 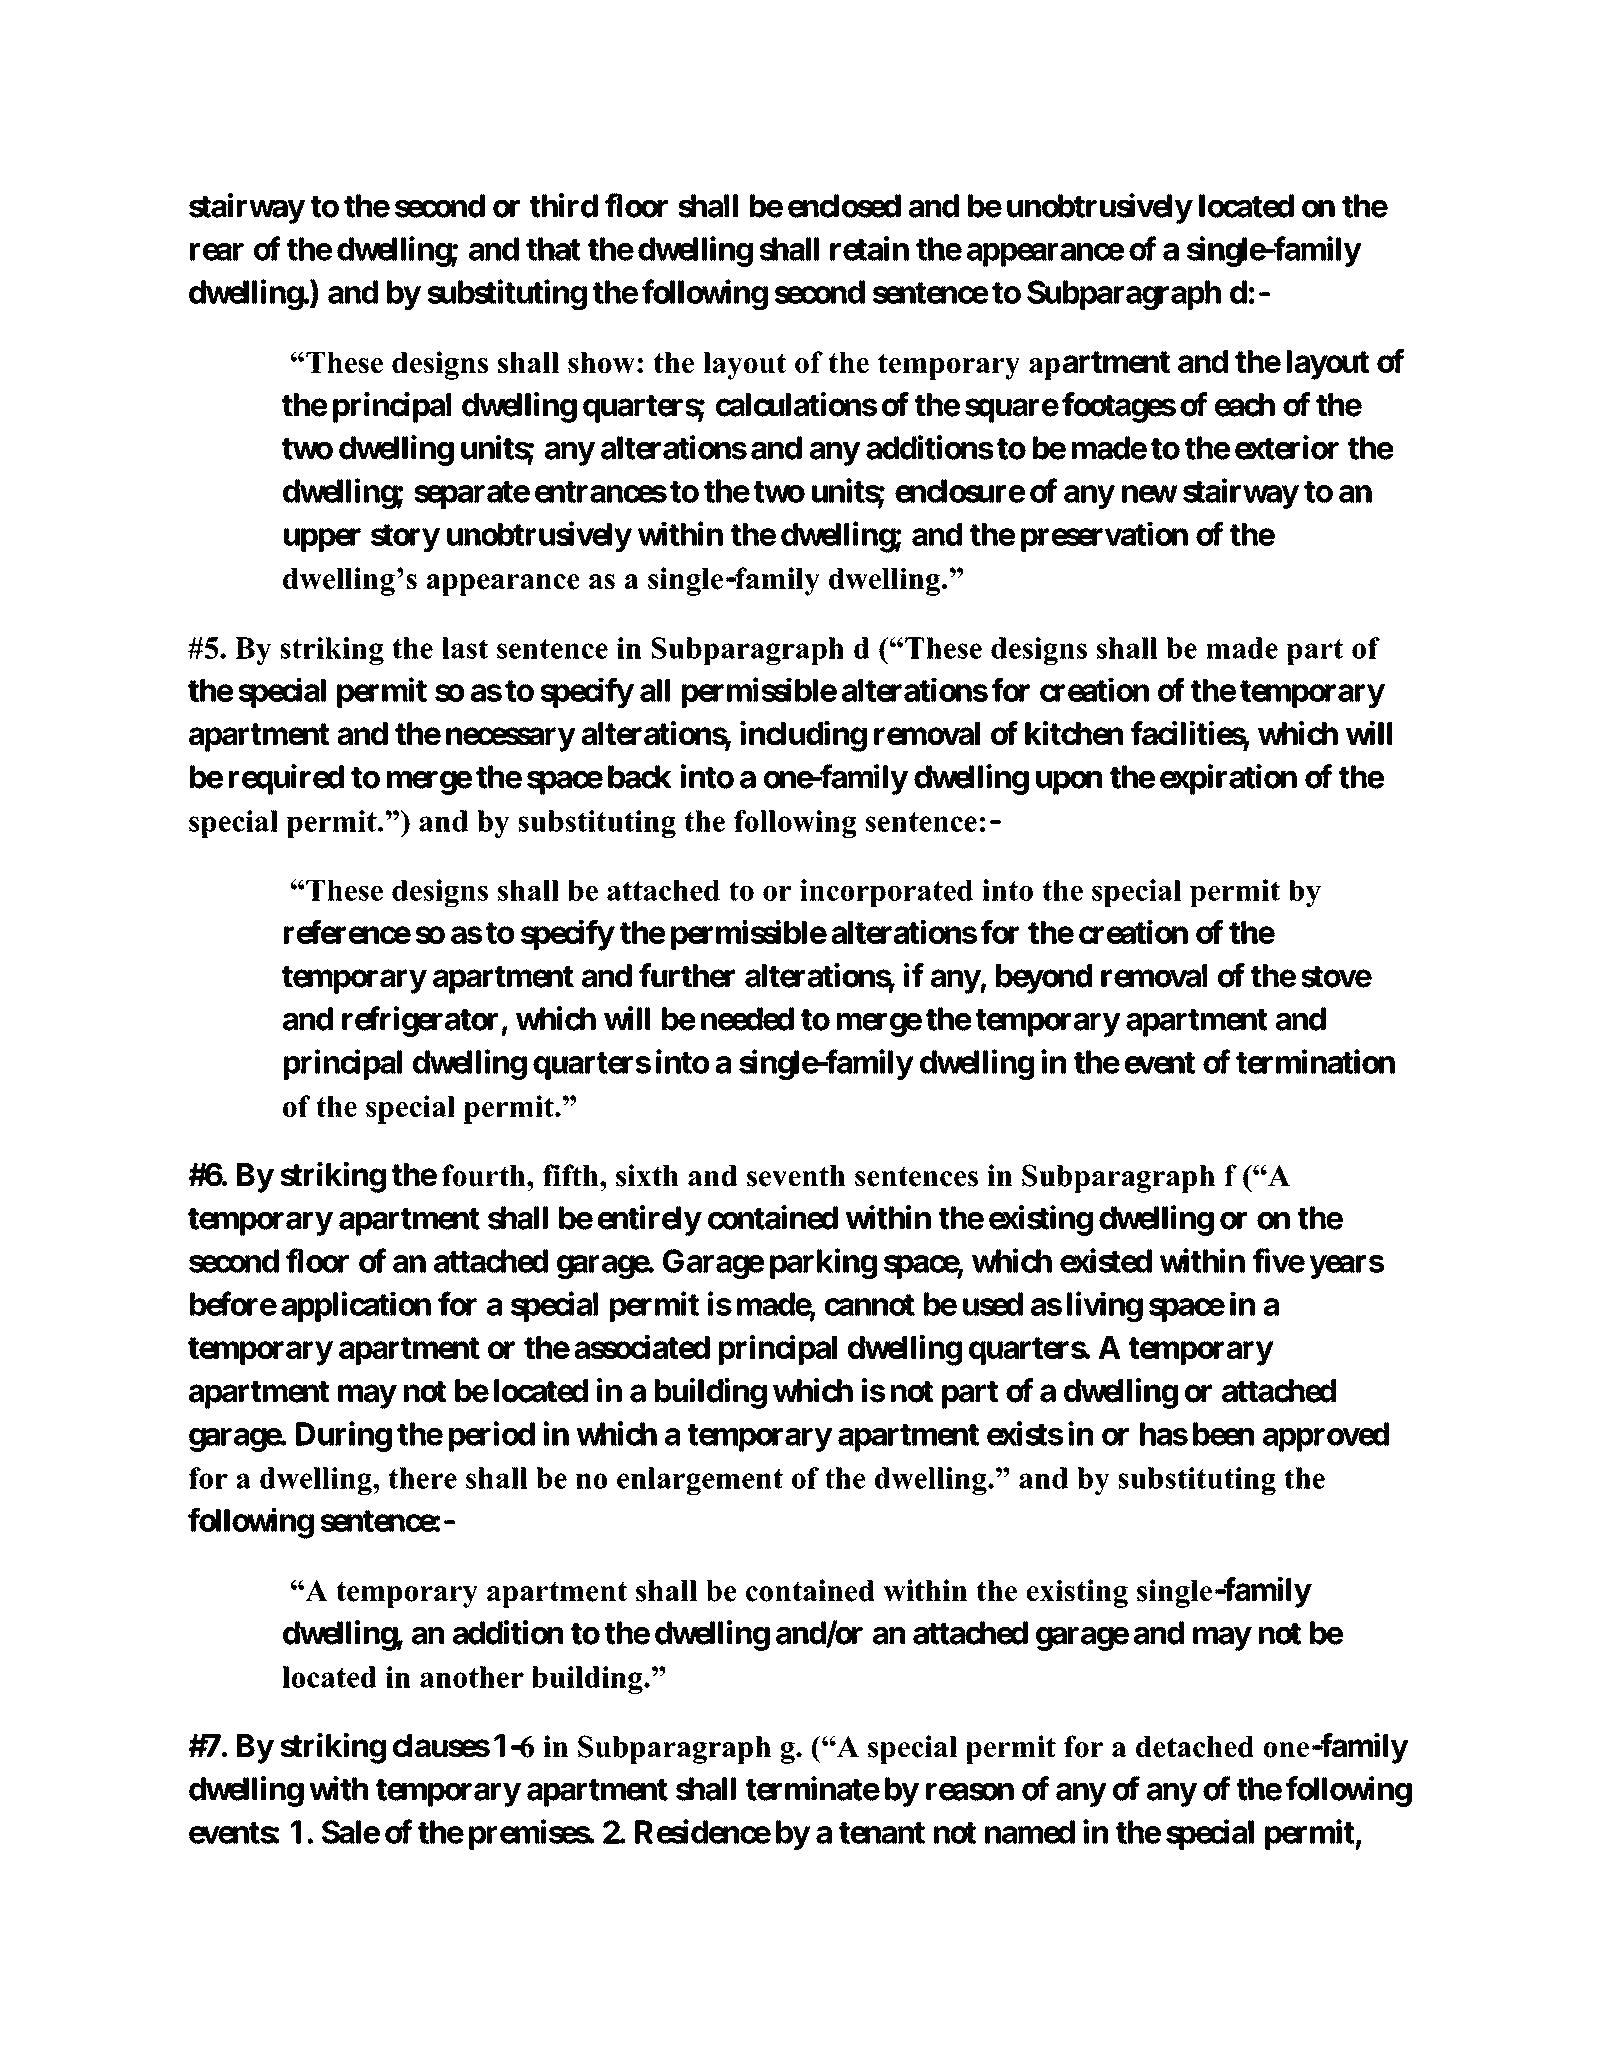 I want to click on each, so click(x=1245, y=405).
